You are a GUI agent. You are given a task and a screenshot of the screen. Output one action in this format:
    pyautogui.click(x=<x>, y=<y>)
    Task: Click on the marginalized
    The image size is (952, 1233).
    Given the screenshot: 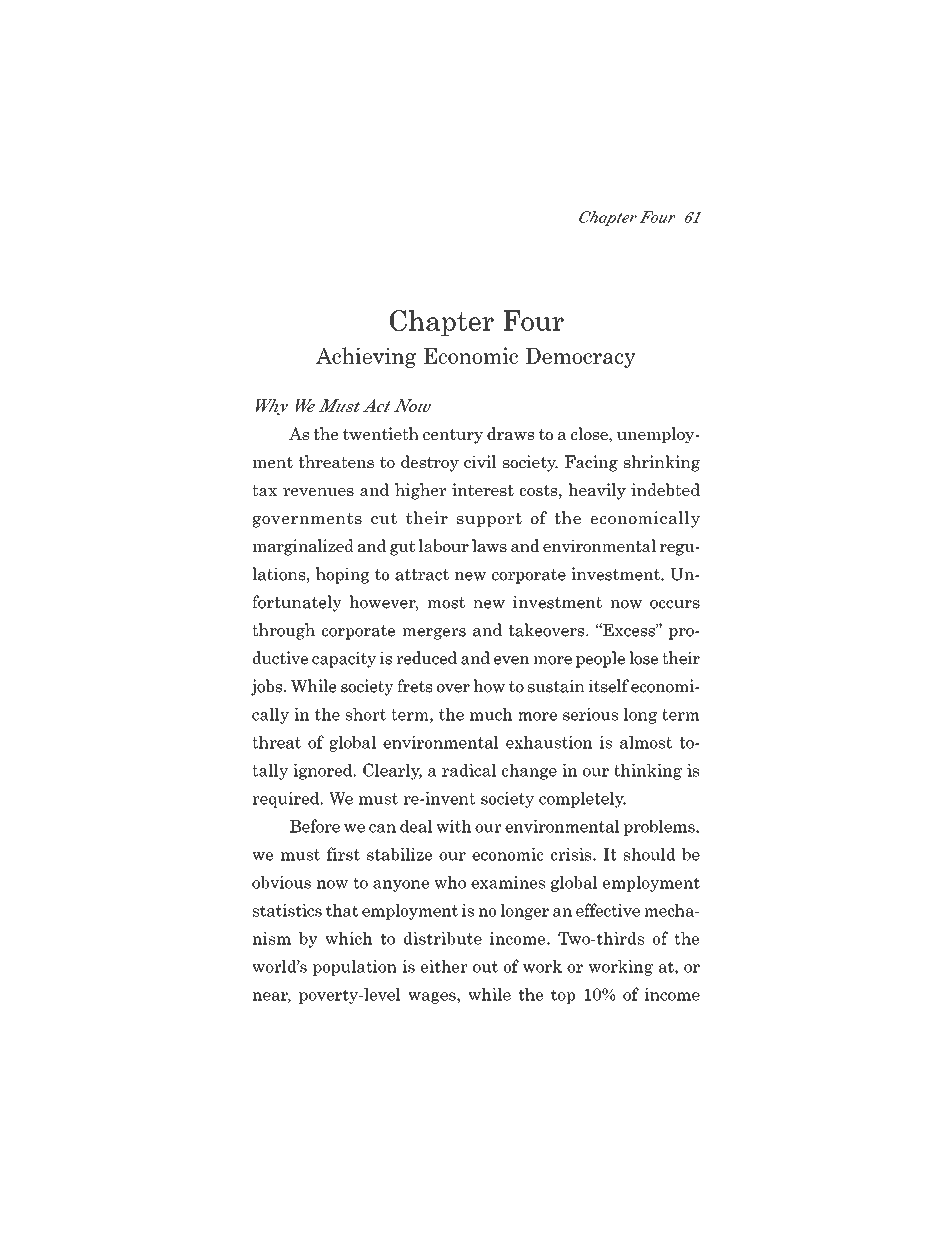 What is the action you would take?
    pyautogui.click(x=303, y=547)
